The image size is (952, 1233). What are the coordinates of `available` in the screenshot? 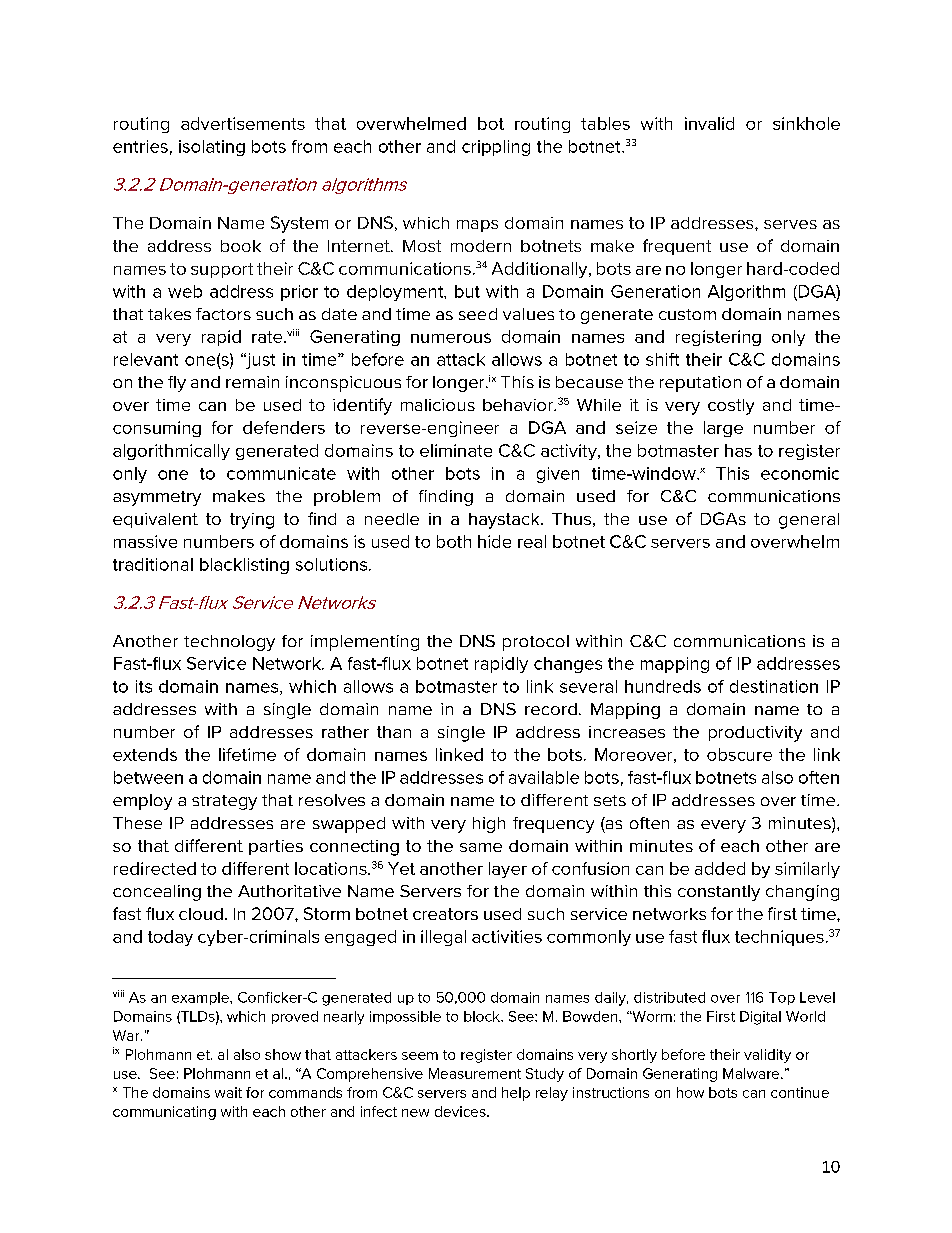 It's located at (544, 777).
